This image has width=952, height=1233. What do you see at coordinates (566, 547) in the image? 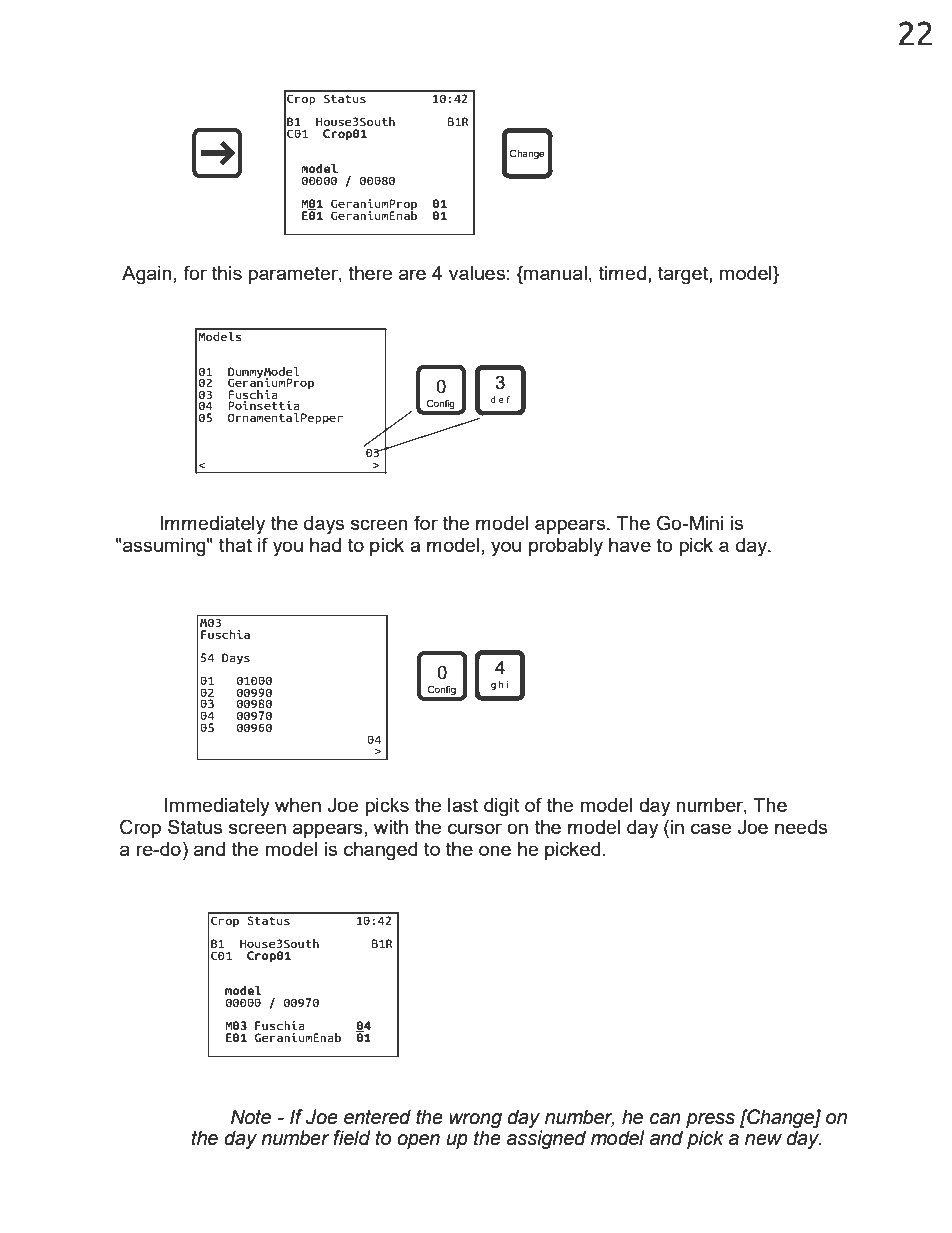
I see `probably` at bounding box center [566, 547].
